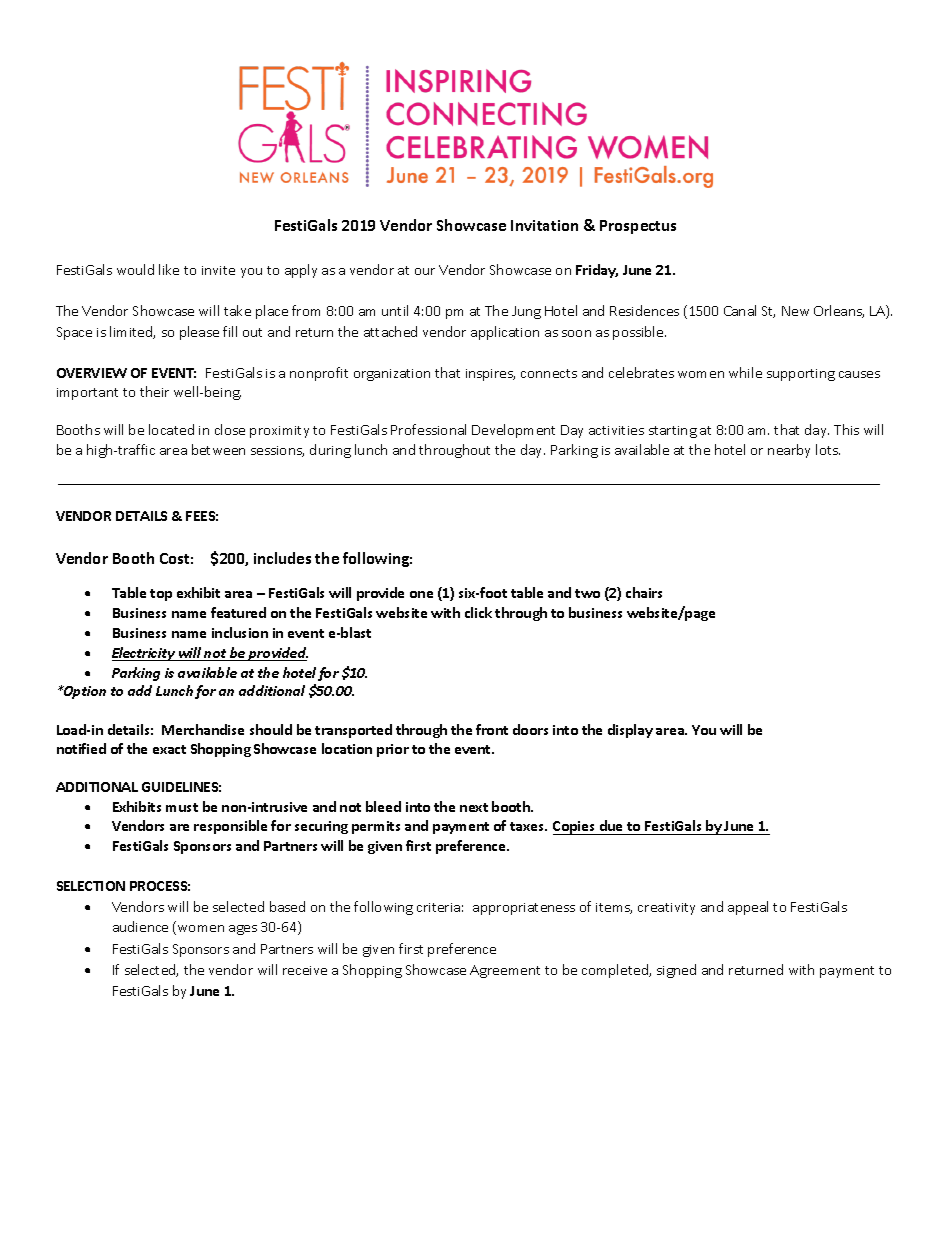 This image has height=1233, width=952. What do you see at coordinates (630, 731) in the image?
I see `display` at bounding box center [630, 731].
